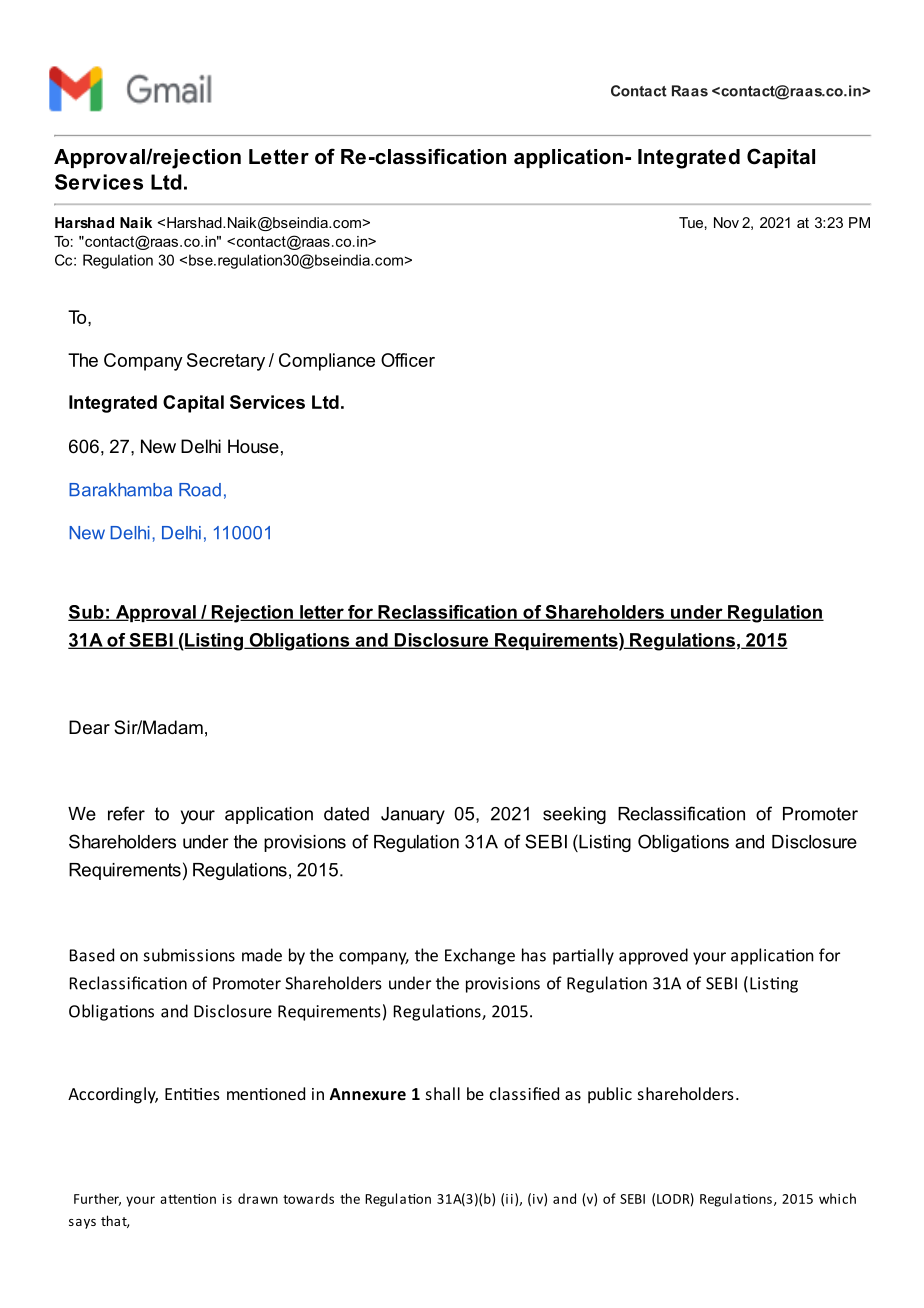 This screenshot has width=924, height=1308. I want to click on which, so click(837, 1198).
